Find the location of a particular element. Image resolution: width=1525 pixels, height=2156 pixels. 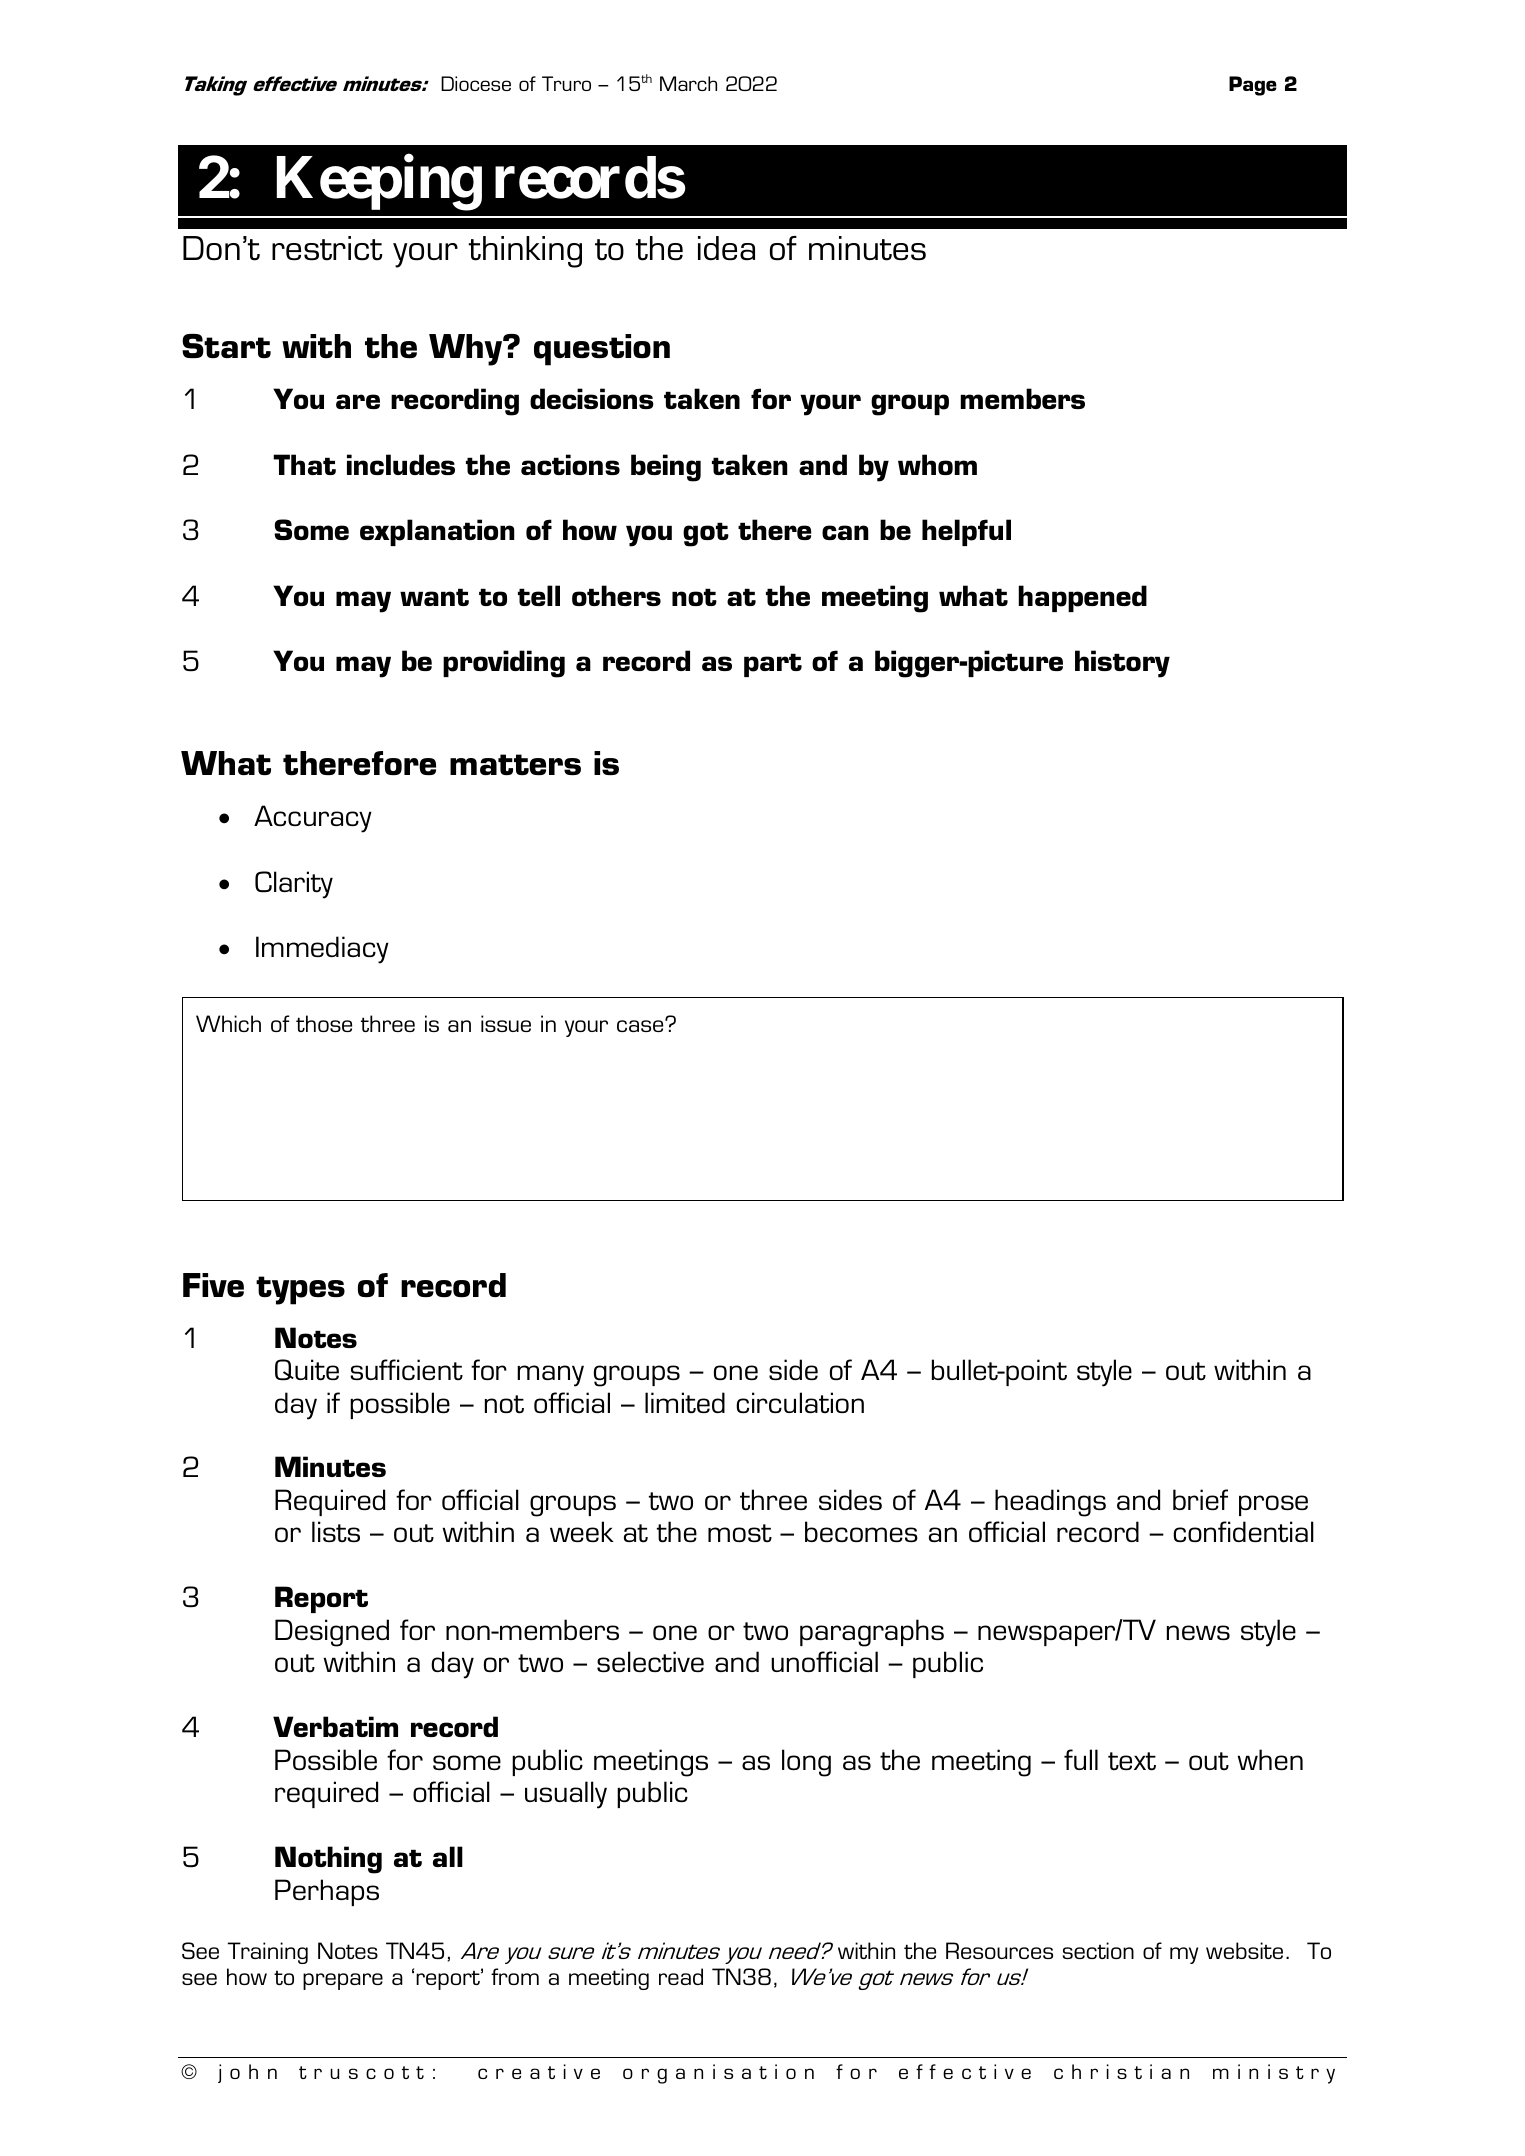

history is located at coordinates (1122, 664).
